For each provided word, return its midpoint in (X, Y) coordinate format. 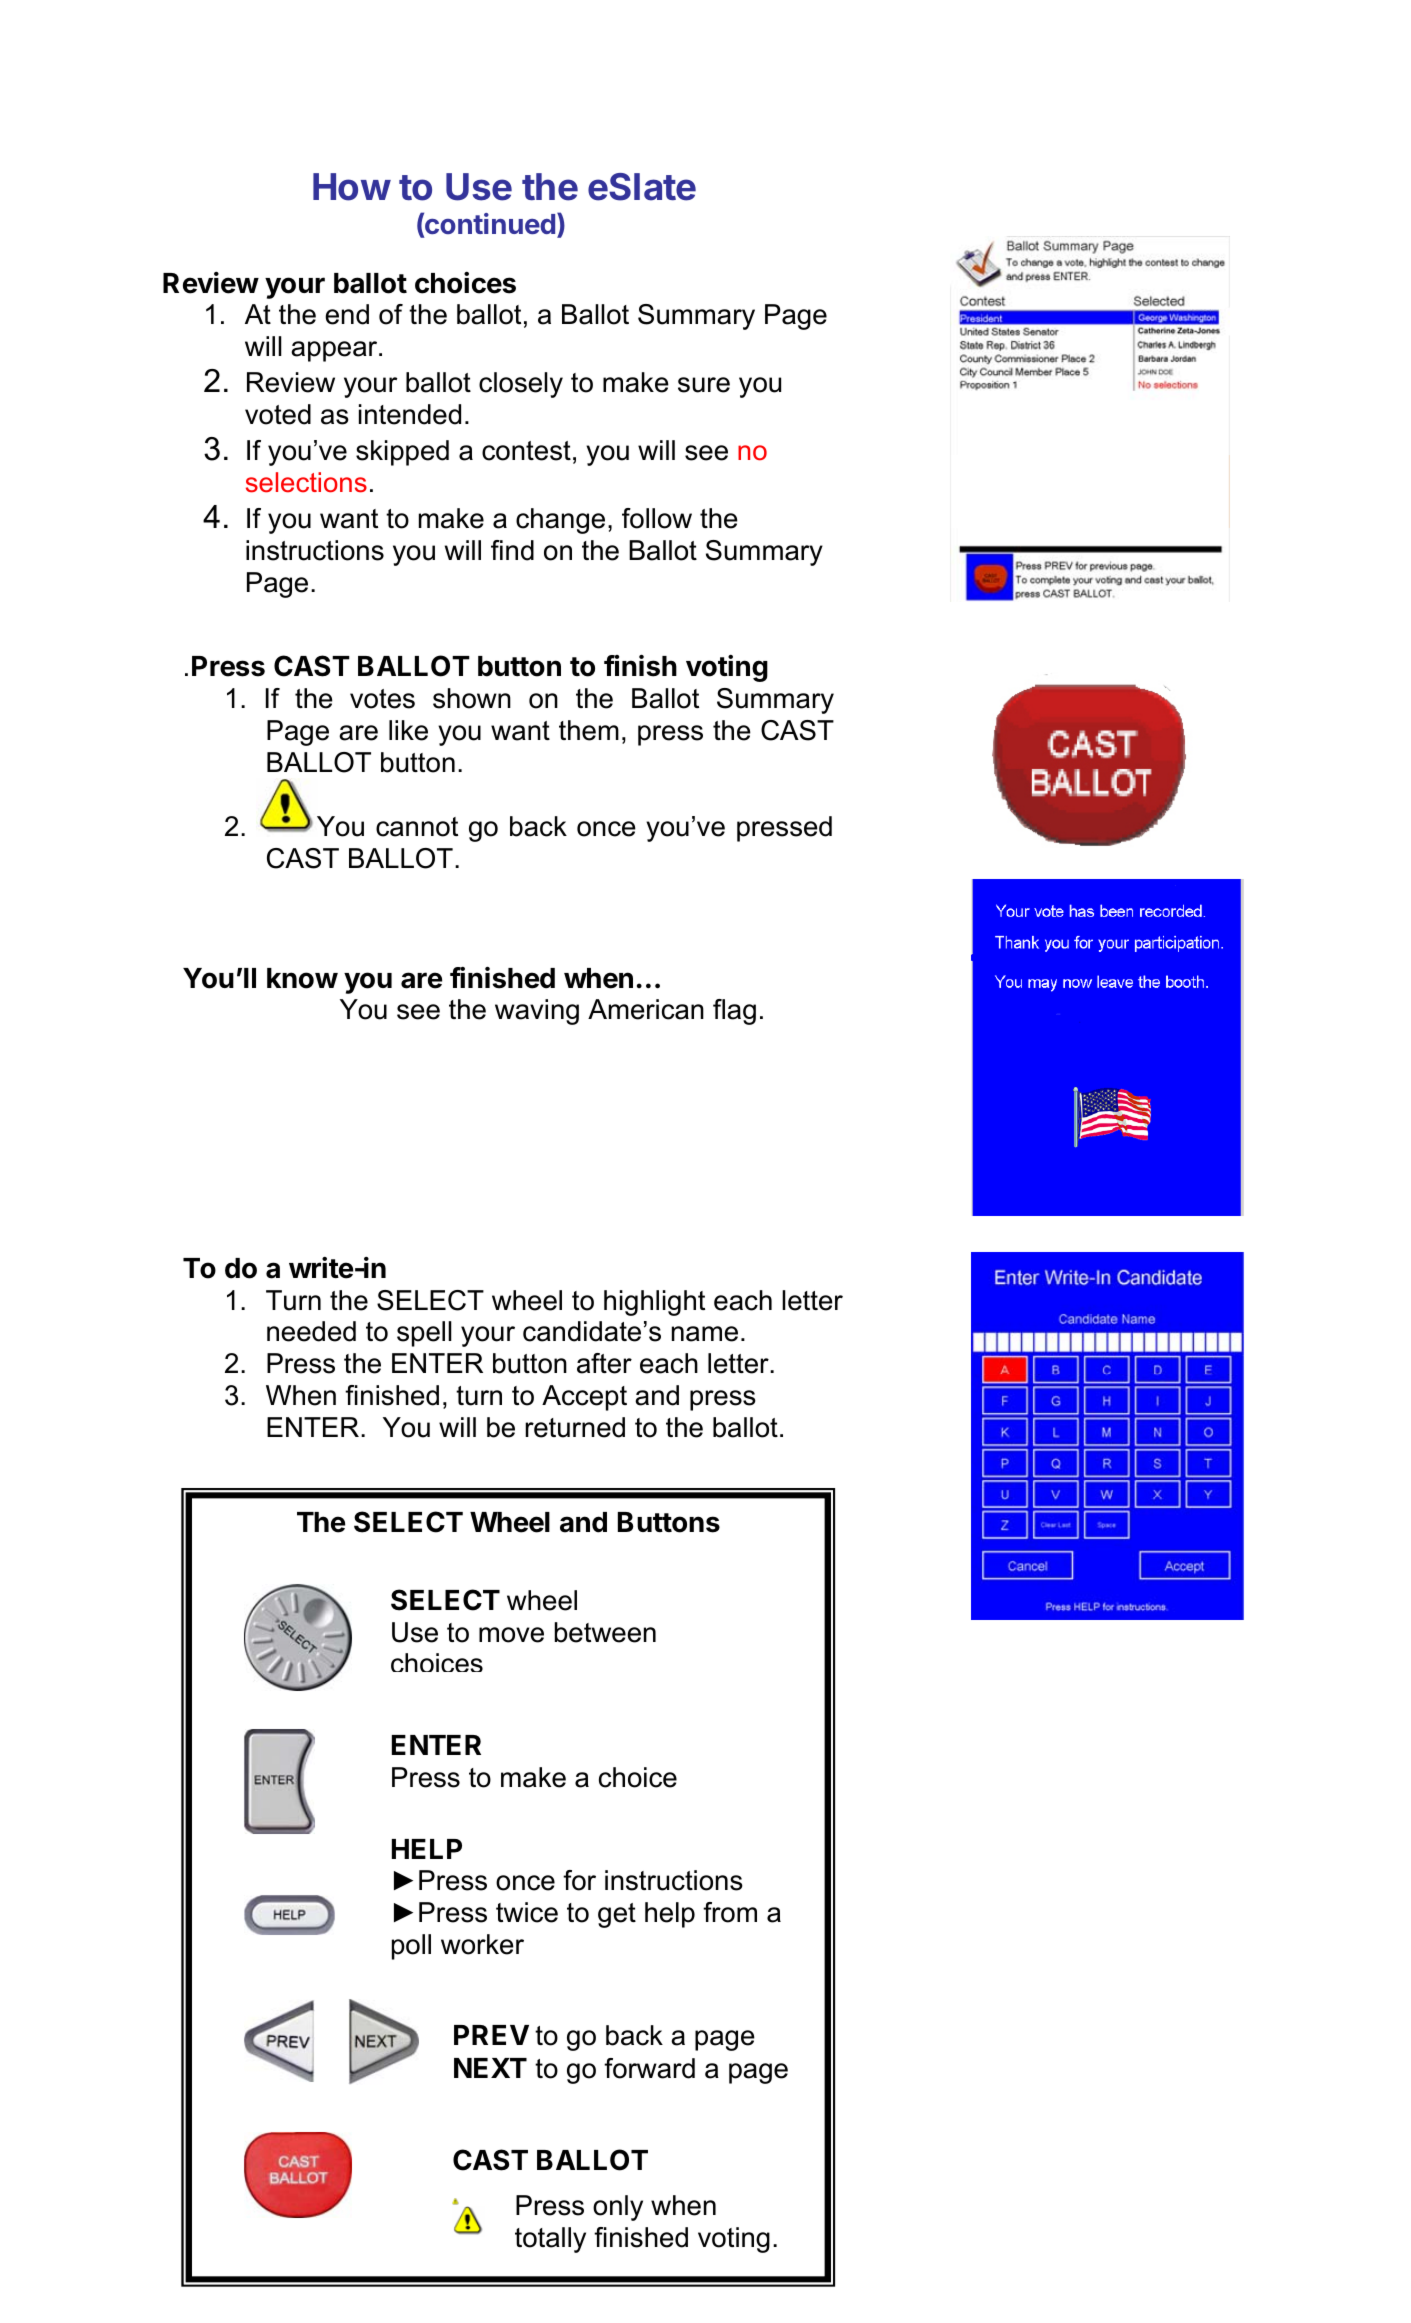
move (511, 1635)
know (302, 978)
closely (521, 385)
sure (704, 385)
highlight (654, 1303)
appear (335, 351)
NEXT (490, 2068)
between (605, 1632)
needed (311, 1331)
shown (472, 698)
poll (411, 1947)
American (646, 1009)
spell (424, 1334)
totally (550, 2240)
